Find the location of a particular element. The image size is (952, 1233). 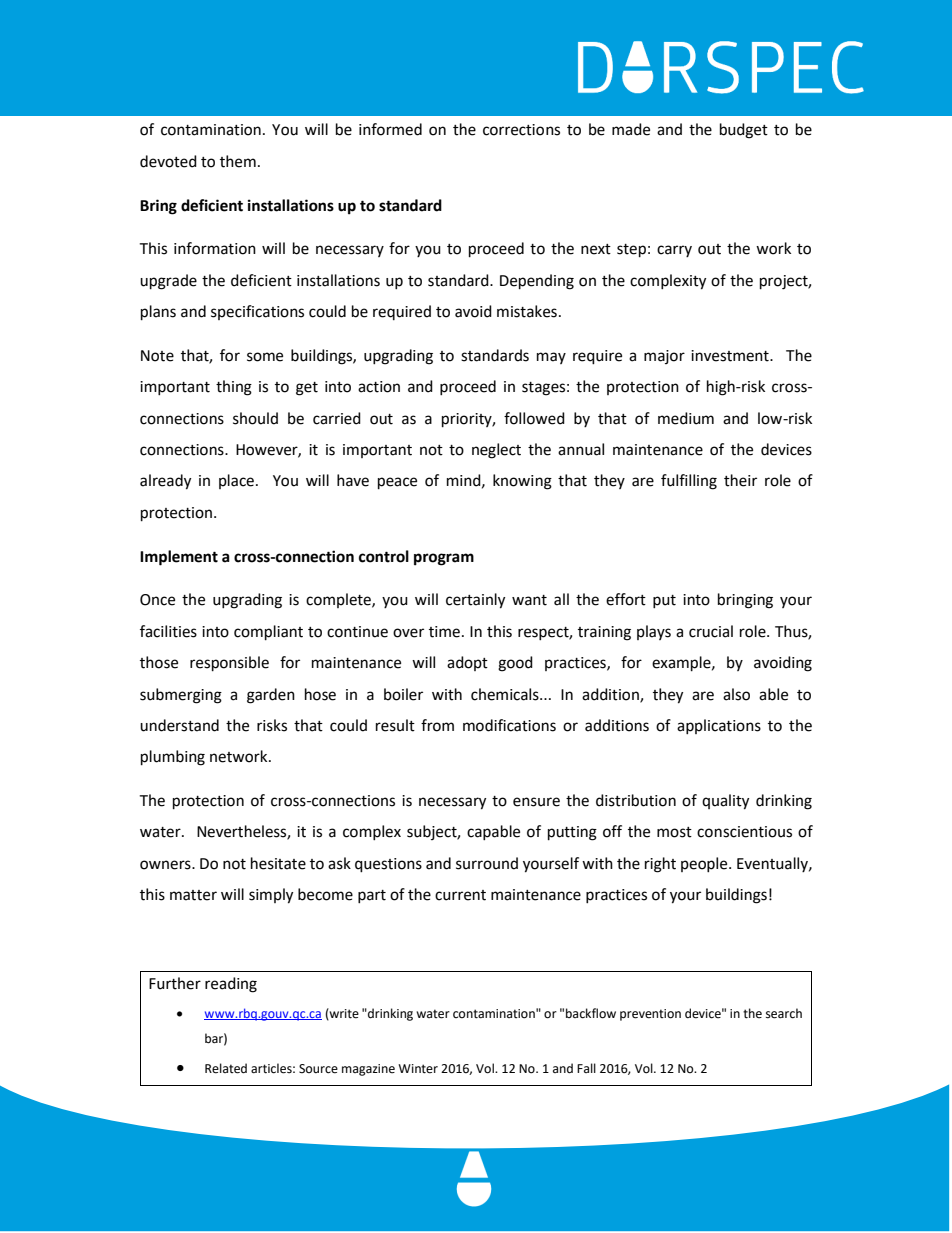

fulfilling is located at coordinates (689, 482).
